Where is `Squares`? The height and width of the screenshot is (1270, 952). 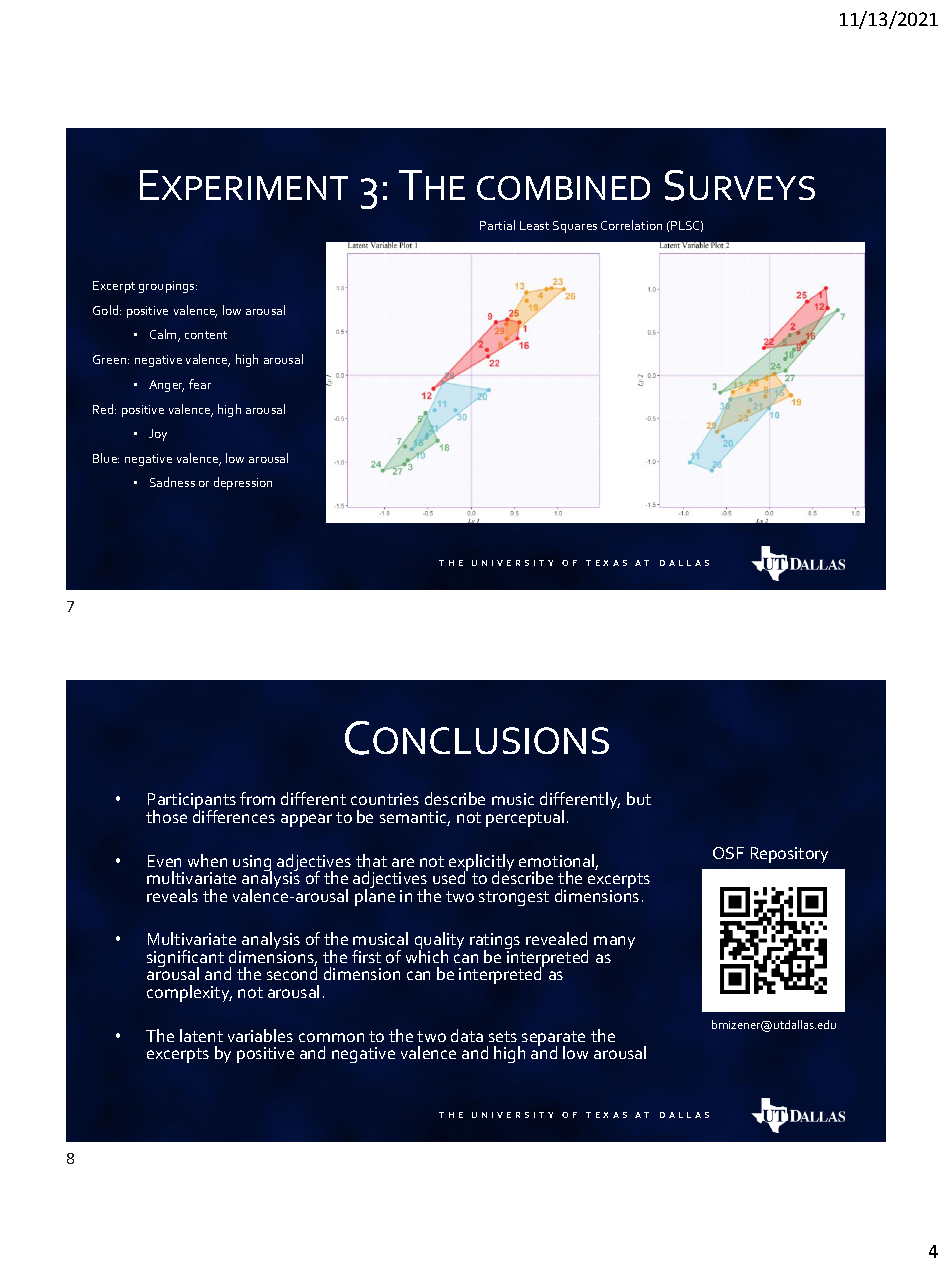 Squares is located at coordinates (575, 227).
